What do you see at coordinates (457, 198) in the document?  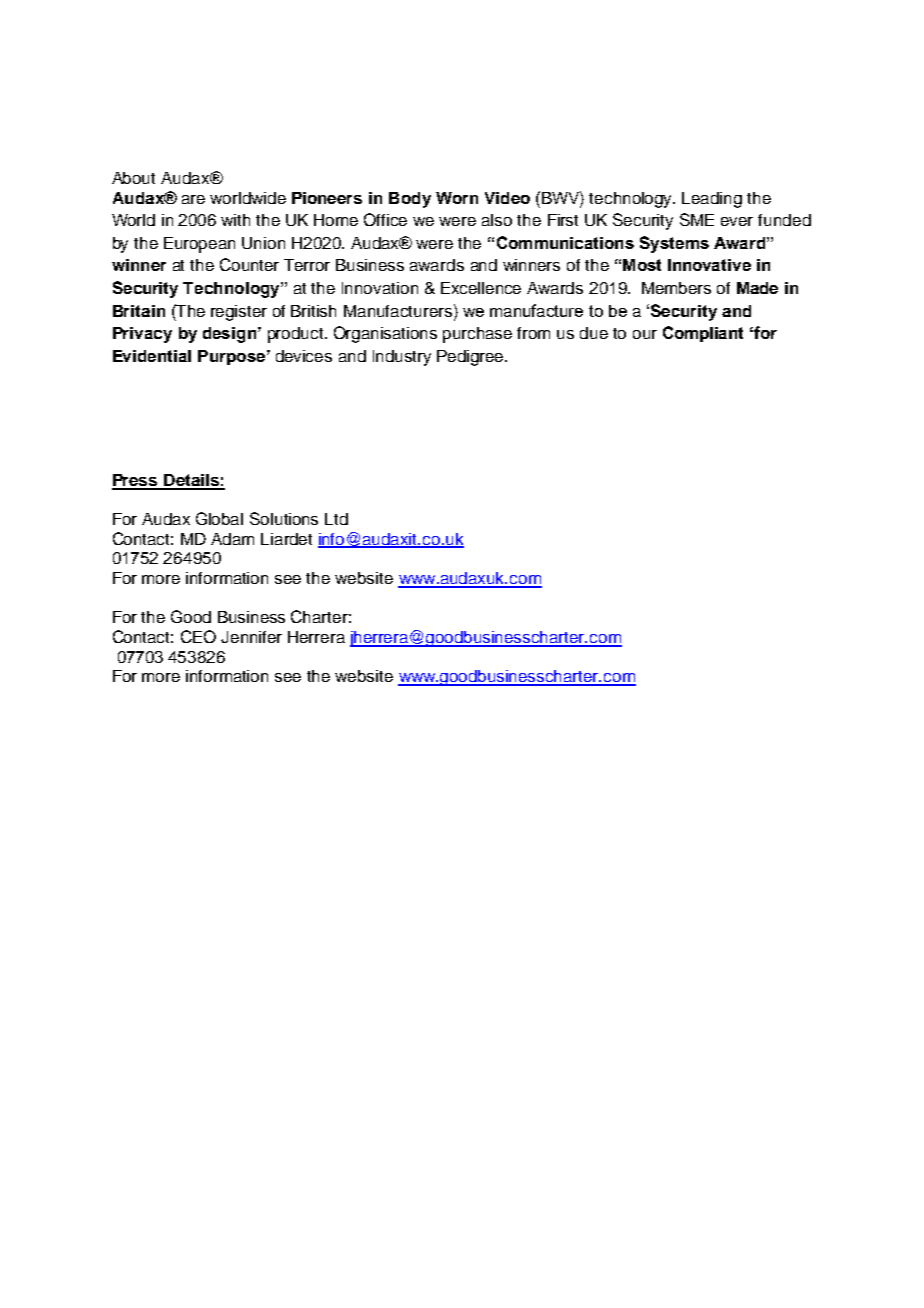 I see `Worn` at bounding box center [457, 198].
